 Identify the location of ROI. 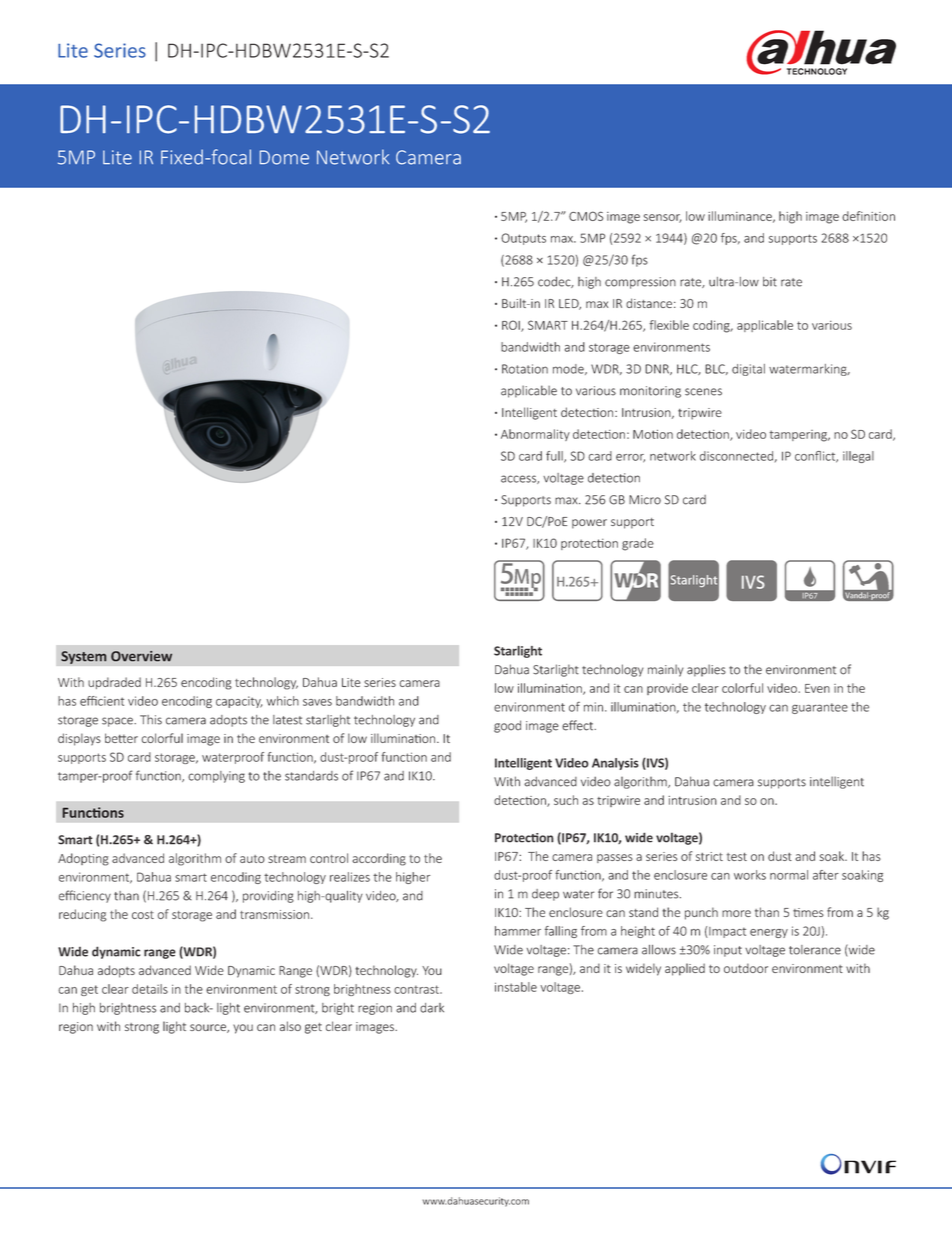
(512, 326).
